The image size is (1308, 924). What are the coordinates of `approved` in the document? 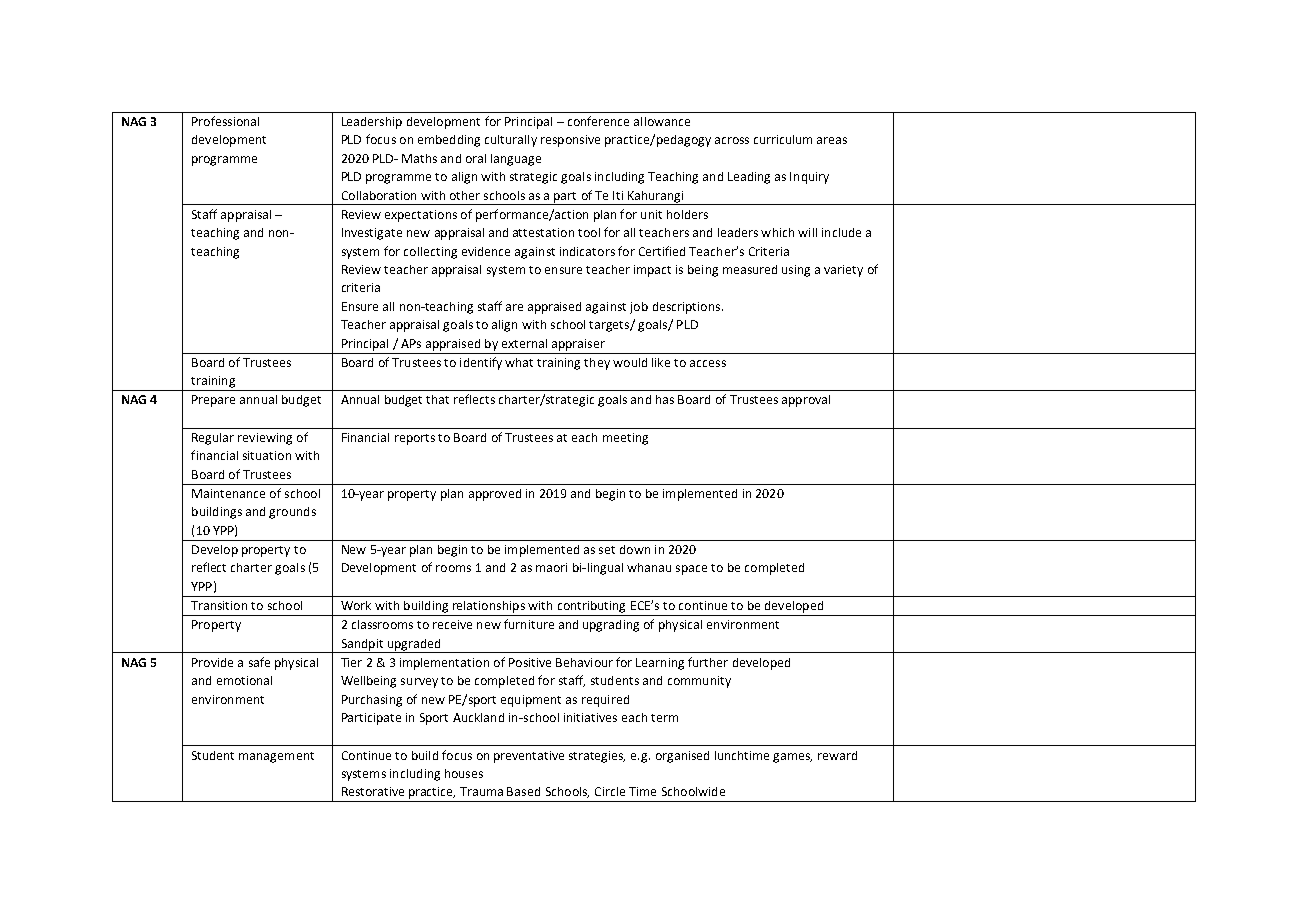 It's located at (495, 495).
